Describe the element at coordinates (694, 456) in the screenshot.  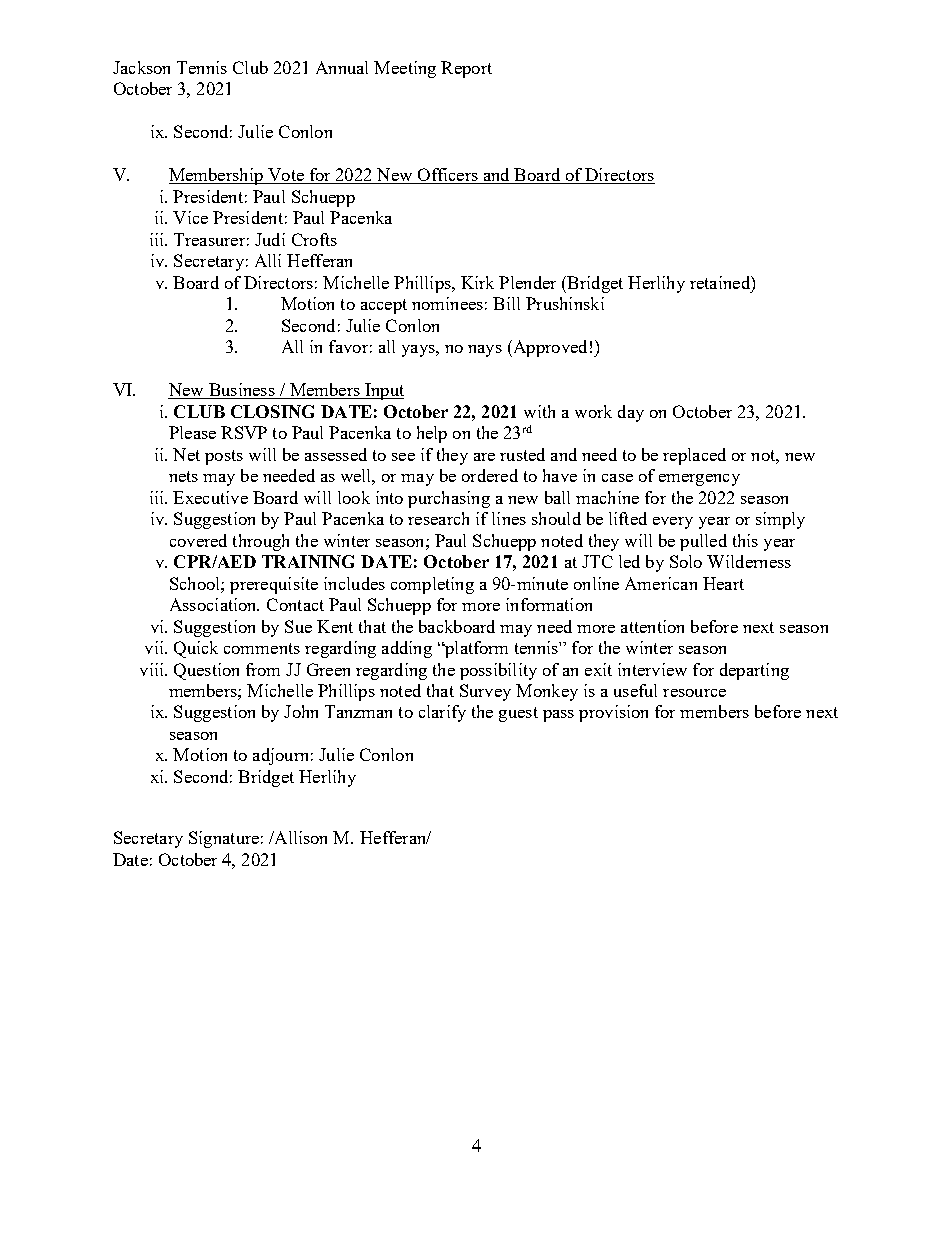
I see `replaced` at that location.
